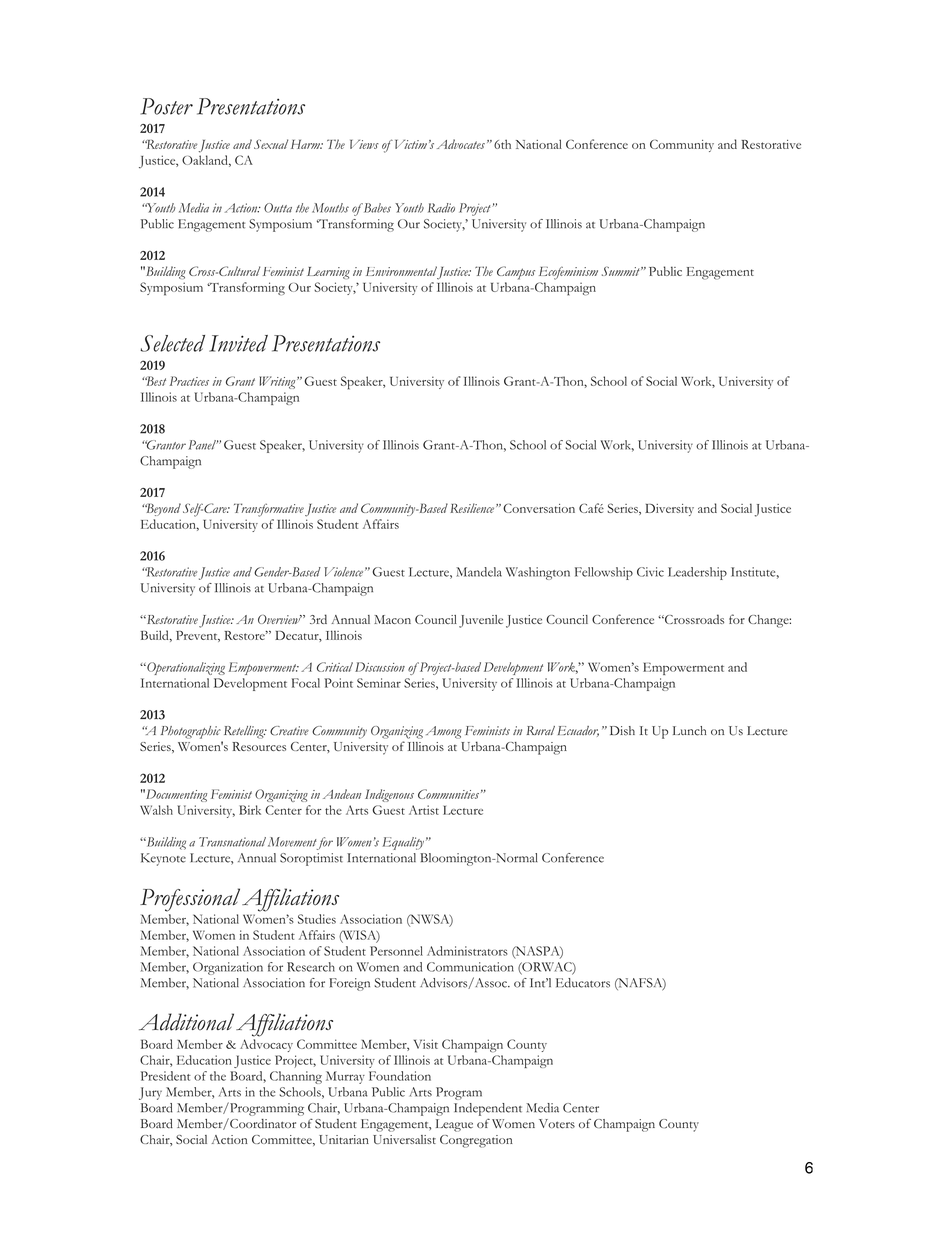  I want to click on Sexual, so click(271, 144).
